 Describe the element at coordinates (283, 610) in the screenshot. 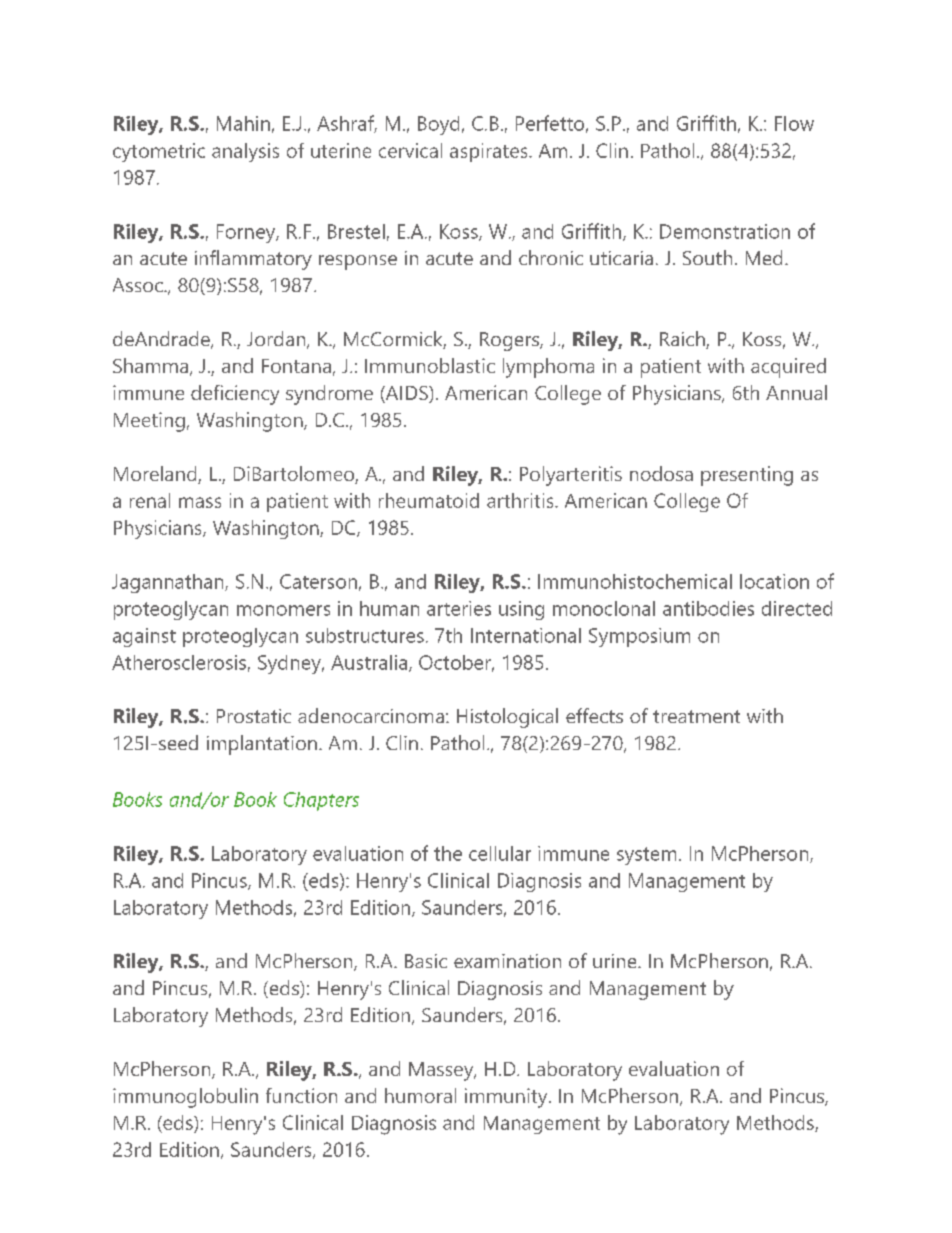

I see `monomers` at that location.
